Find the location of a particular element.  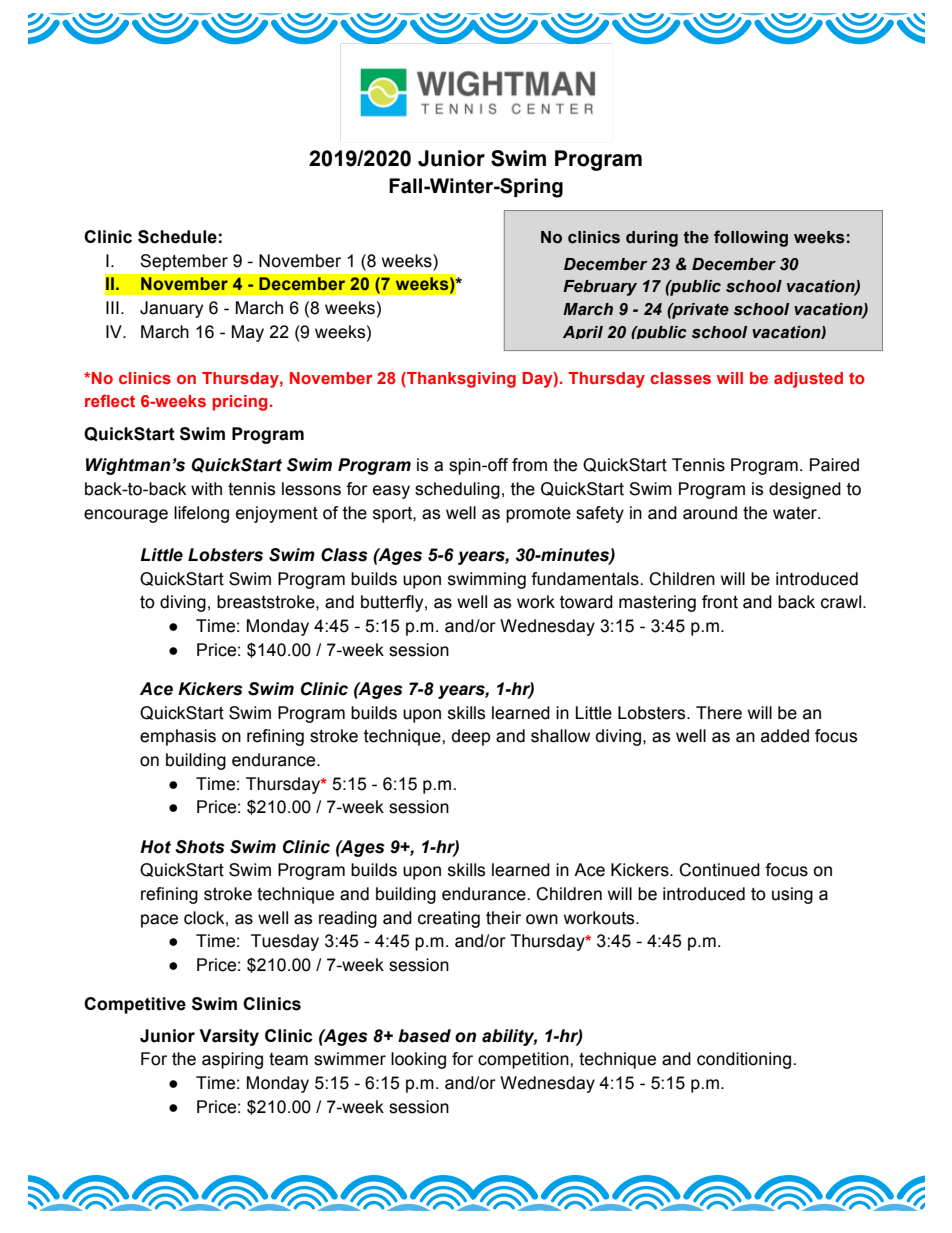

following is located at coordinates (751, 238).
